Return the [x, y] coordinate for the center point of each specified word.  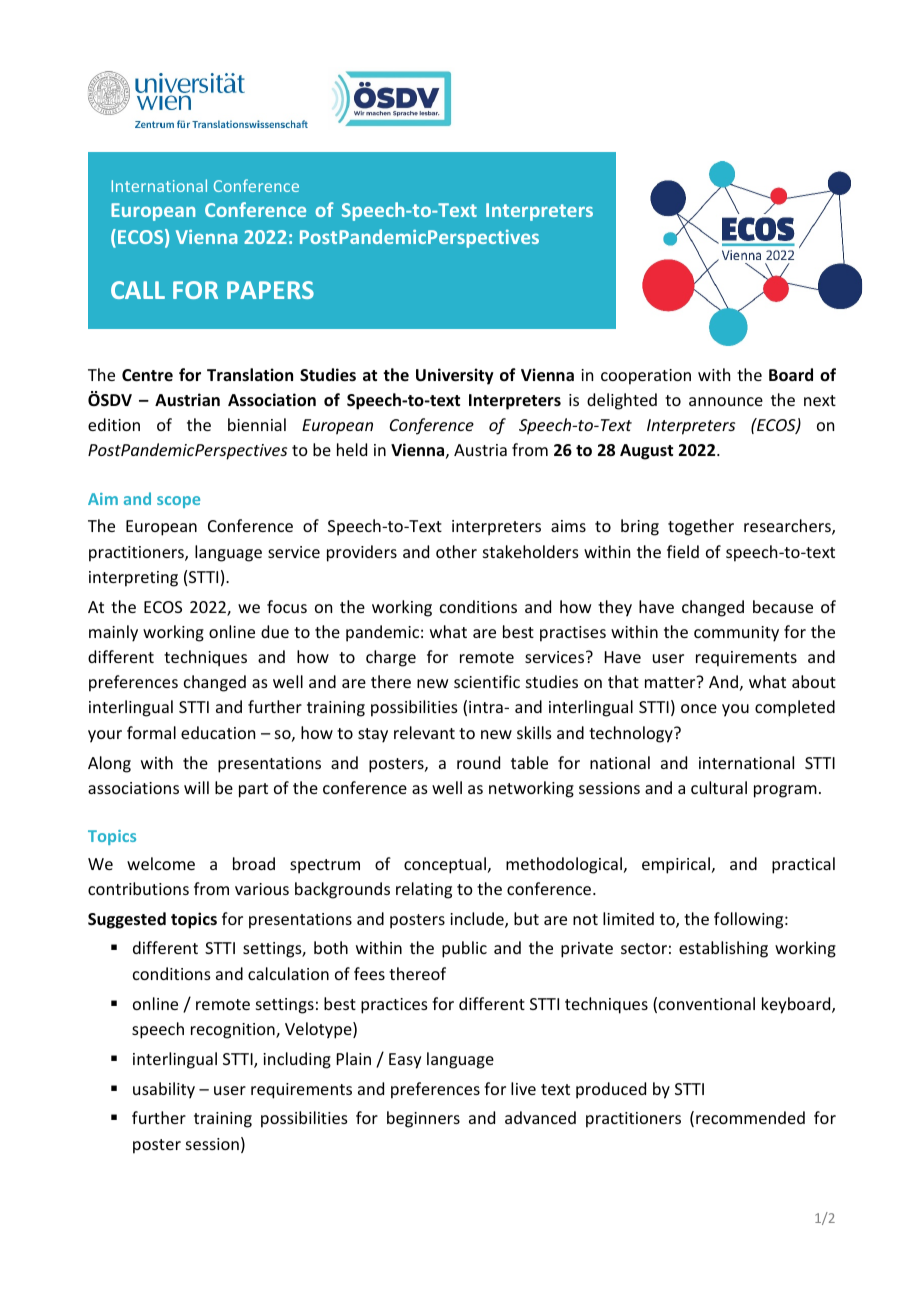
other [456, 551]
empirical [676, 865]
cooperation [646, 377]
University [455, 376]
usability [164, 1090]
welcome [161, 863]
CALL [138, 290]
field [683, 551]
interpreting [133, 579]
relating [424, 890]
